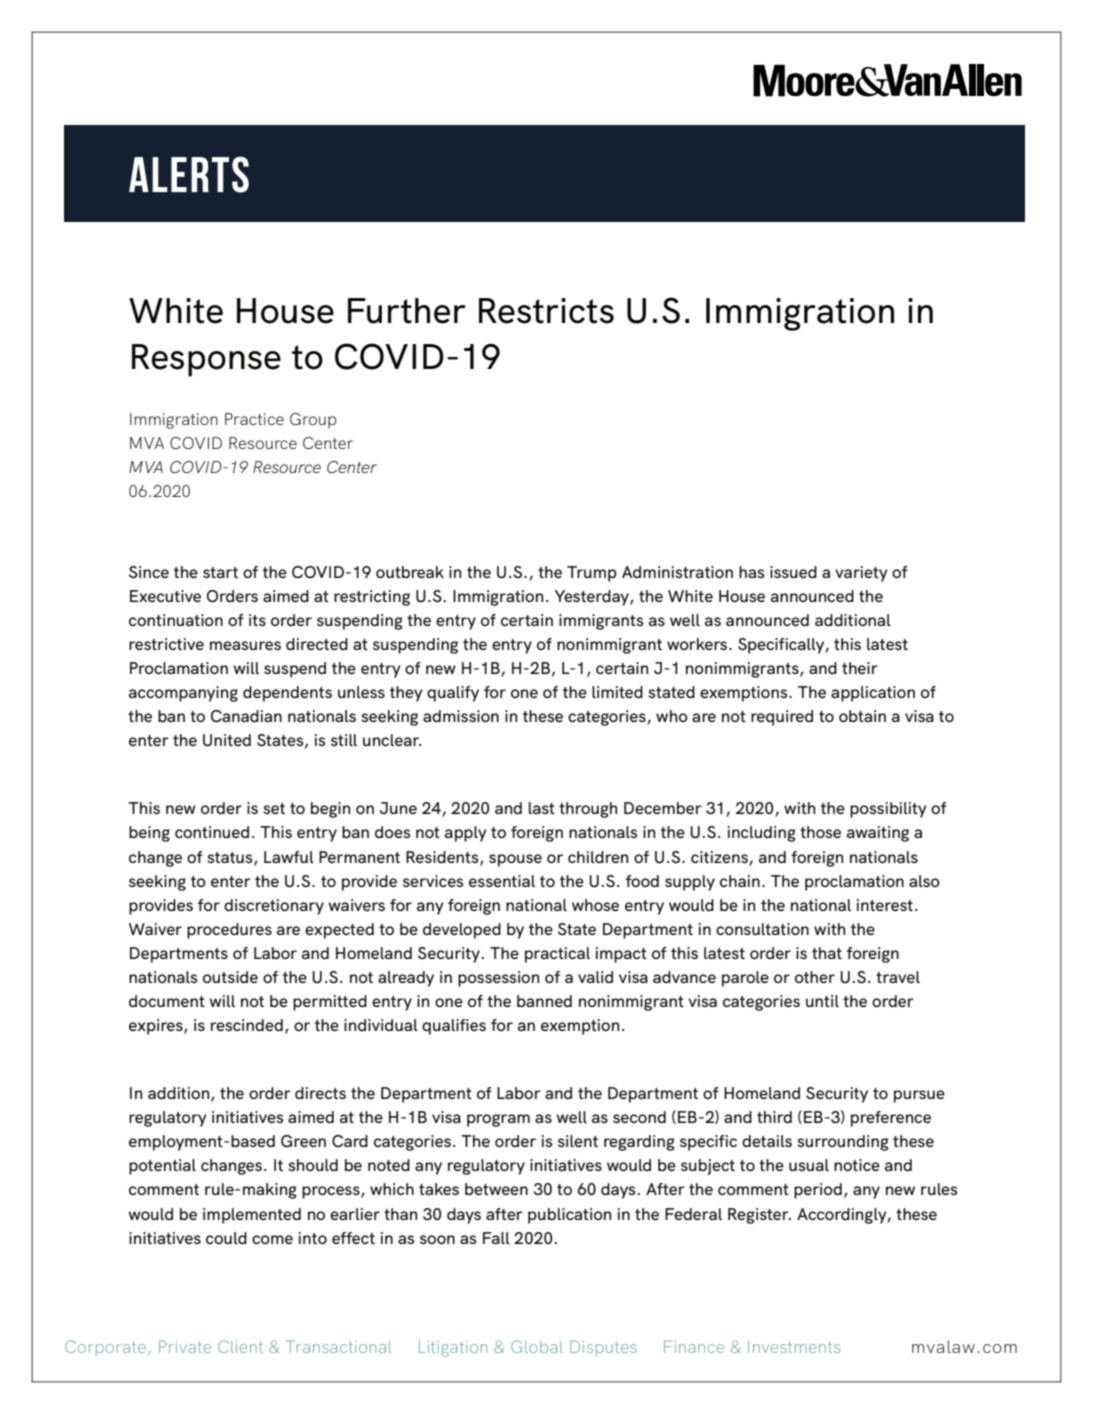 This screenshot has height=1414, width=1093. Describe the element at coordinates (542, 808) in the screenshot. I see `last` at that location.
